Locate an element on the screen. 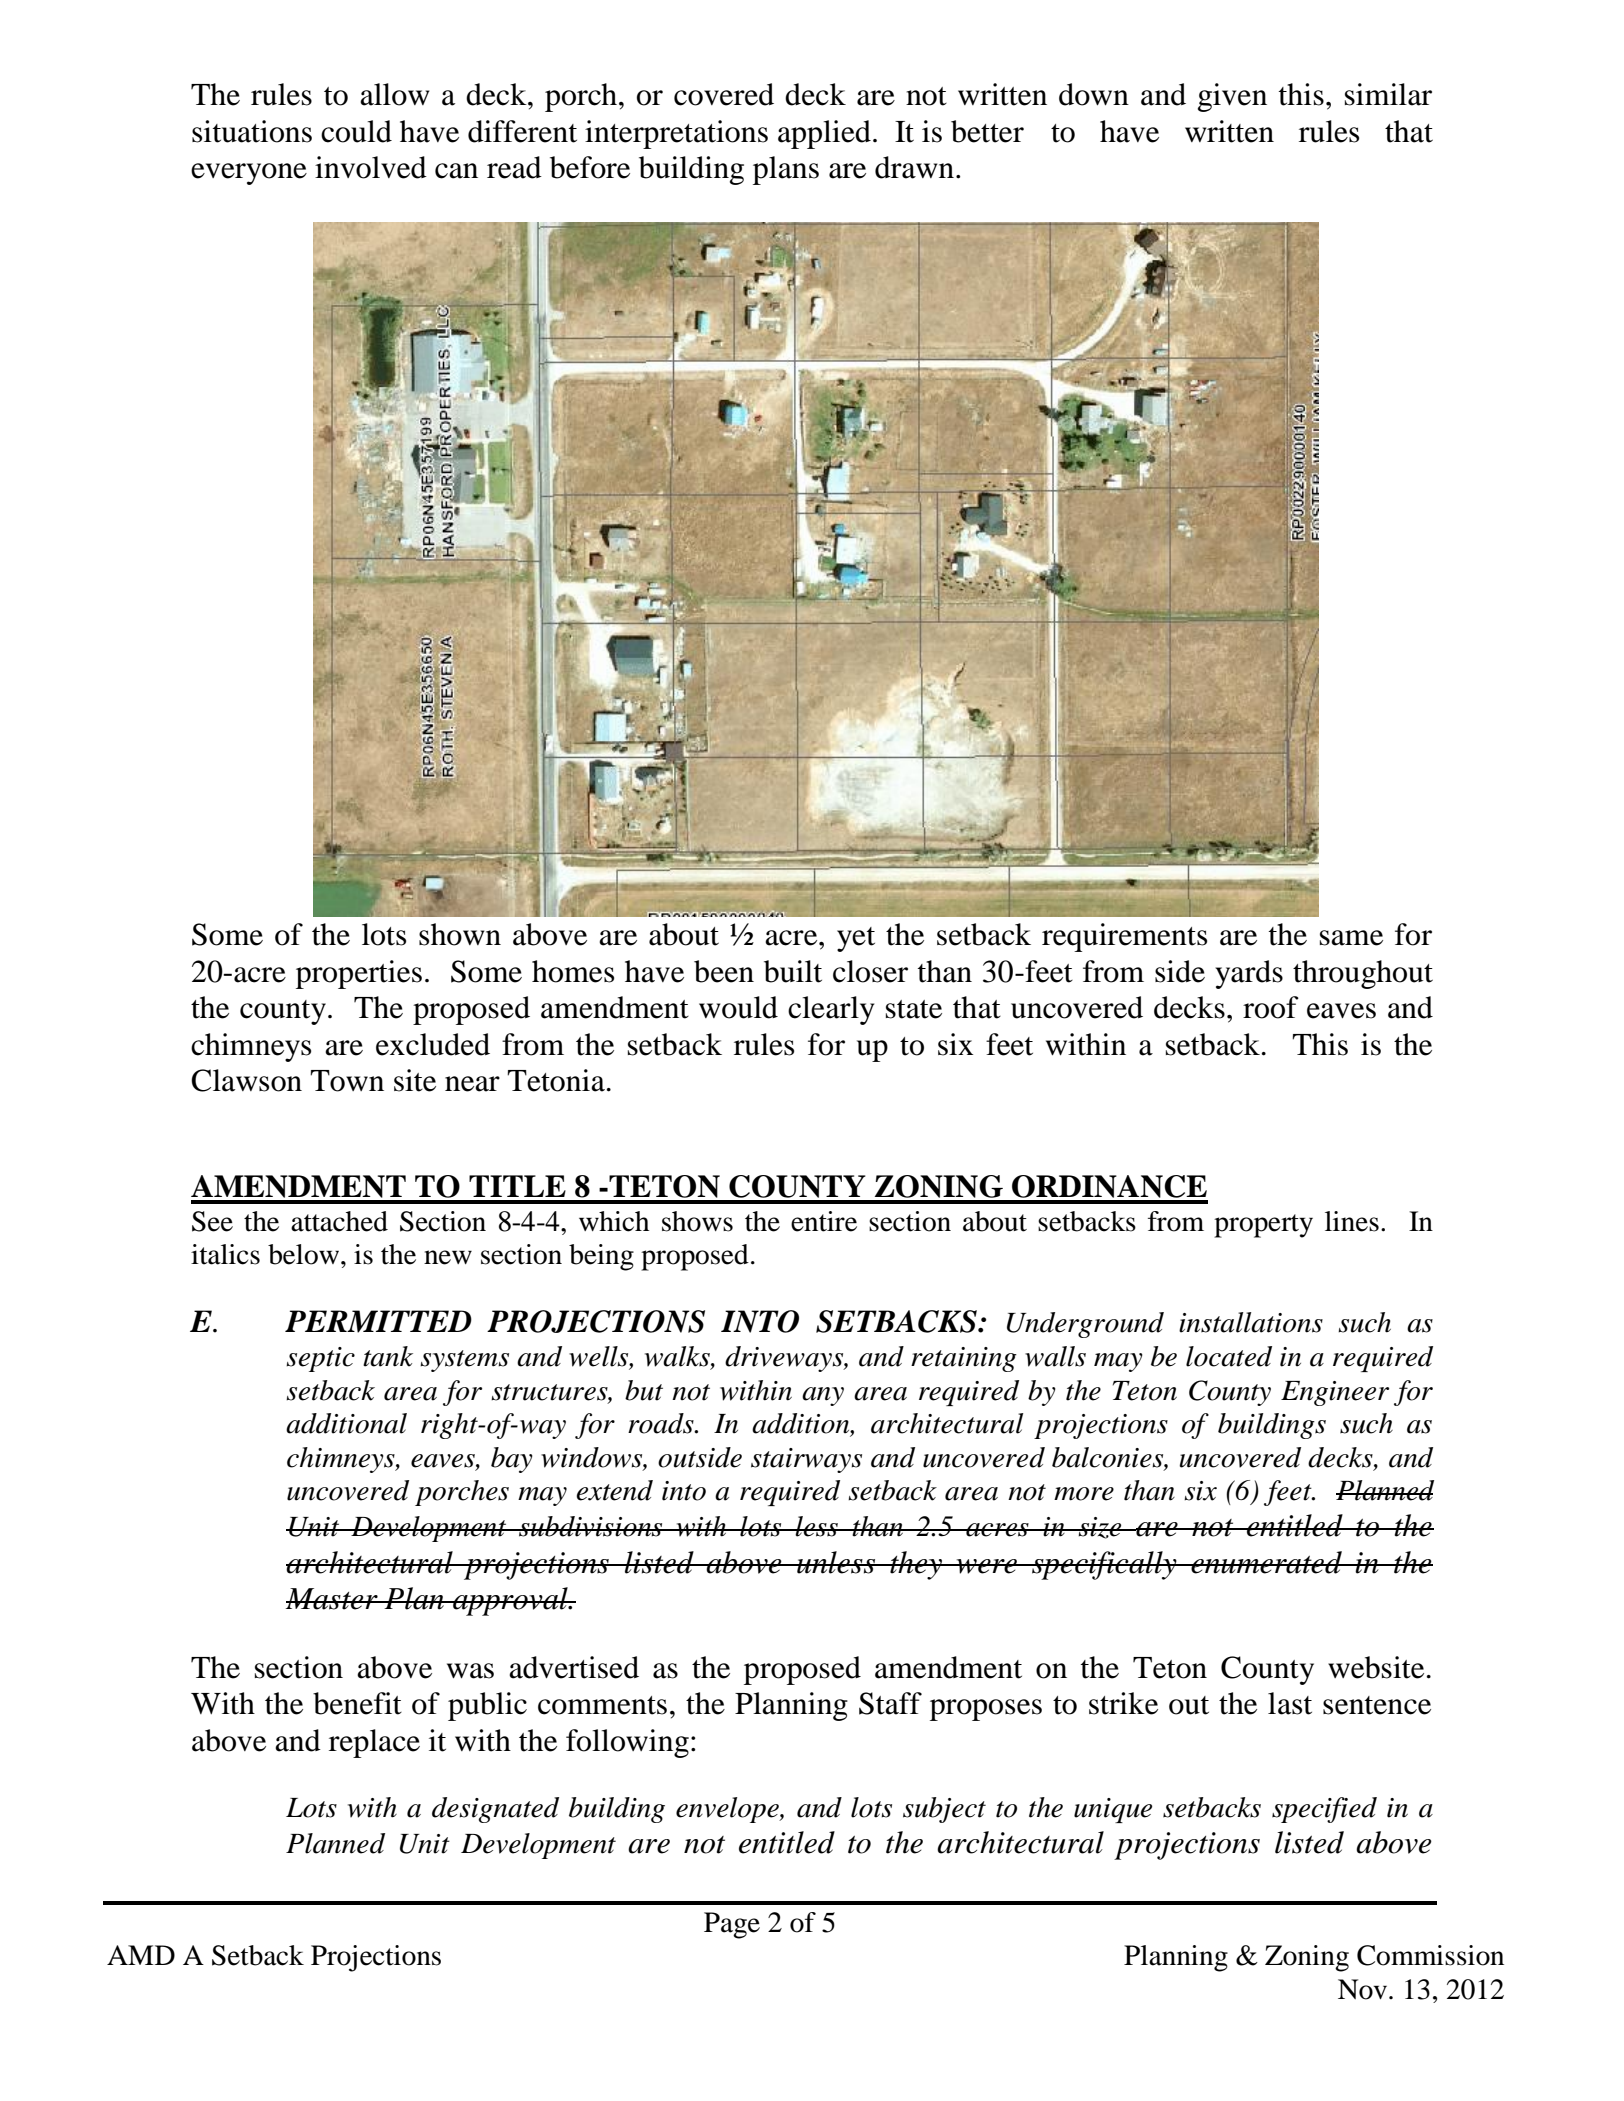 The image size is (1624, 2101). applied is located at coordinates (824, 134).
